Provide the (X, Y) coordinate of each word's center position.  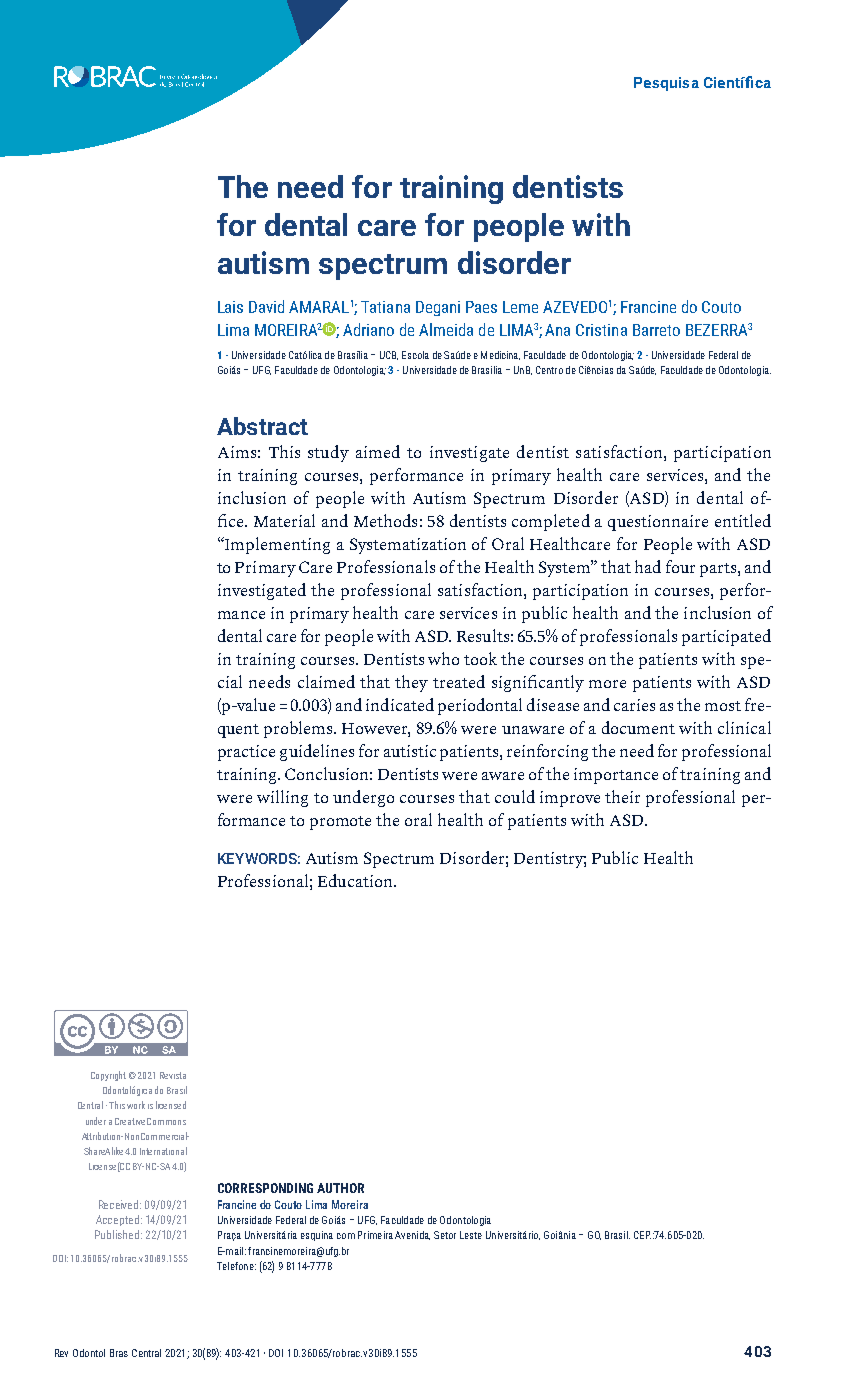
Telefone (236, 1266)
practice (246, 753)
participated (726, 637)
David (266, 306)
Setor (445, 1235)
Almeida (446, 329)
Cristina (601, 330)
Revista (173, 1075)
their (622, 796)
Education (356, 880)
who (443, 658)
